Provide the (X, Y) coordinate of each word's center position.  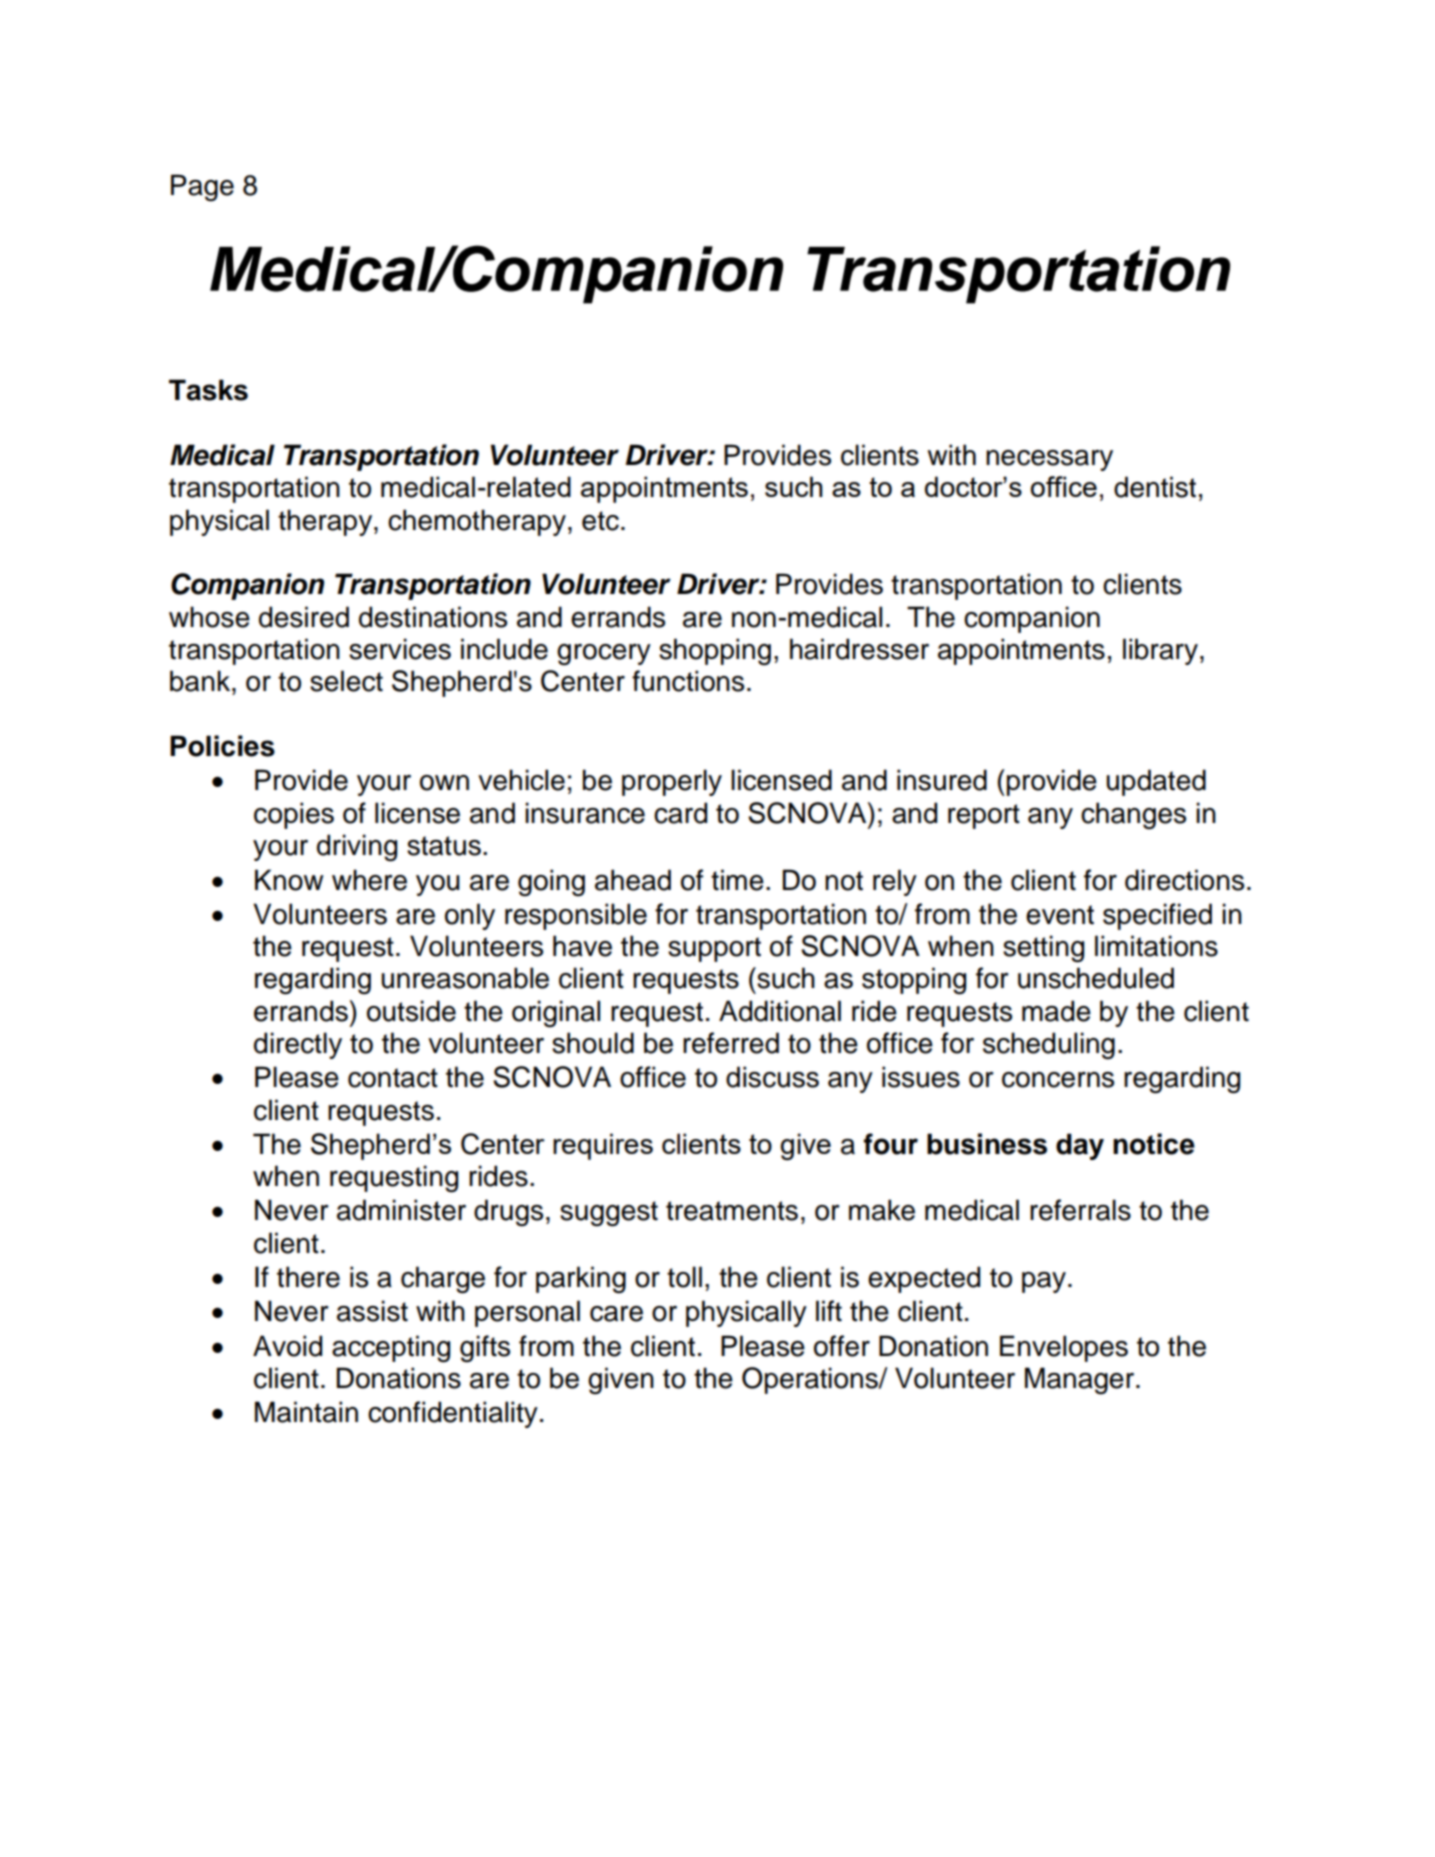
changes (1133, 815)
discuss (772, 1077)
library (1160, 651)
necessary (1049, 460)
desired (304, 617)
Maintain (306, 1412)
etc (600, 521)
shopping (715, 651)
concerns (1058, 1080)
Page (202, 188)
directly (298, 1045)
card (680, 813)
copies (294, 815)
